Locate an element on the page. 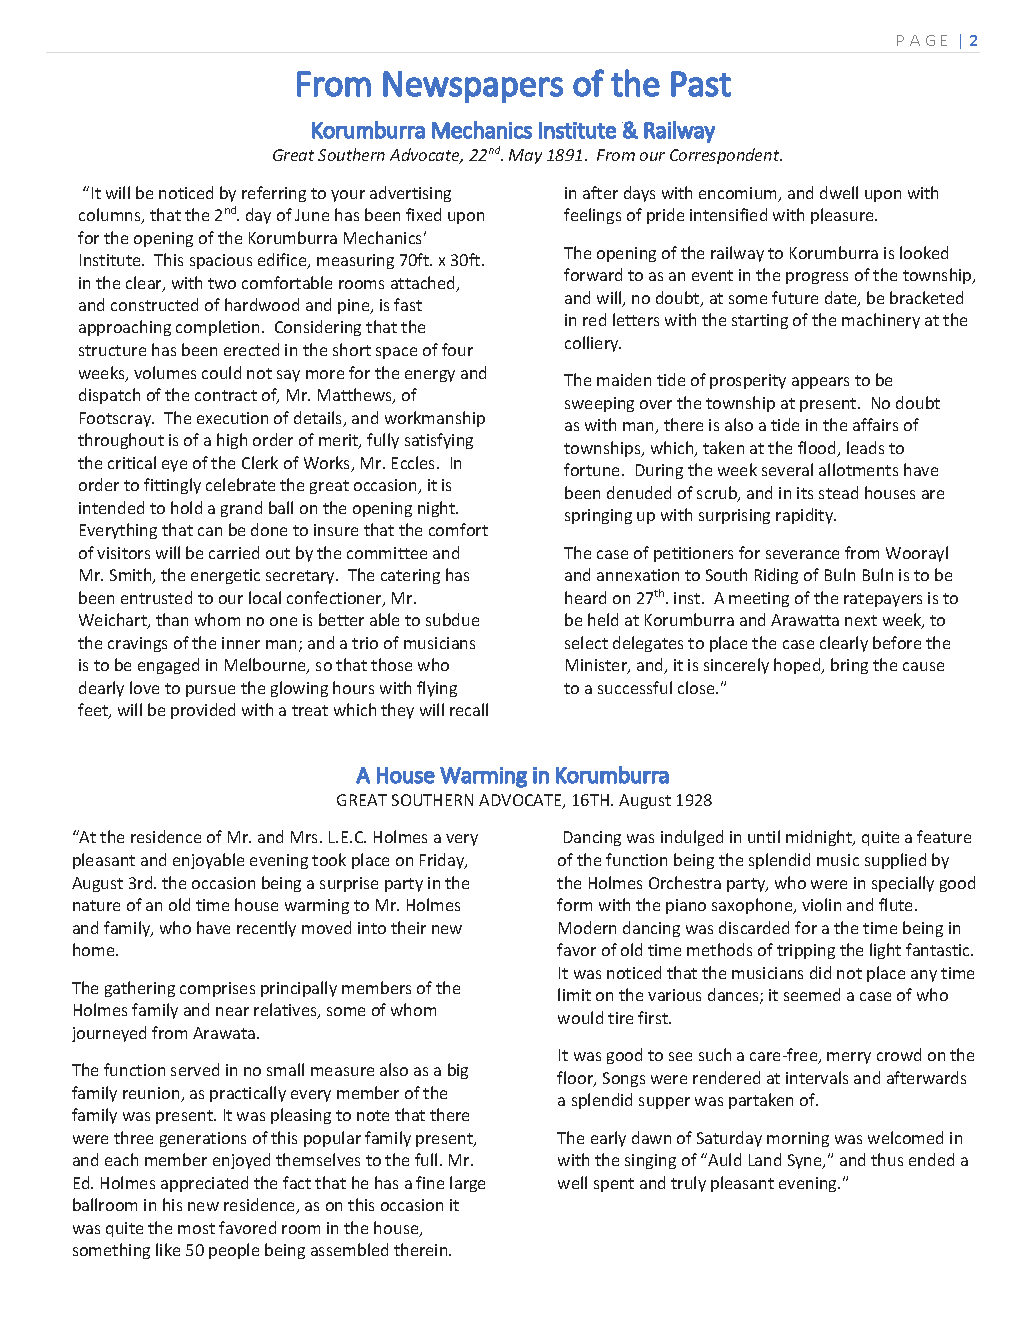 Image resolution: width=1026 pixels, height=1327 pixels. Friday is located at coordinates (443, 861).
